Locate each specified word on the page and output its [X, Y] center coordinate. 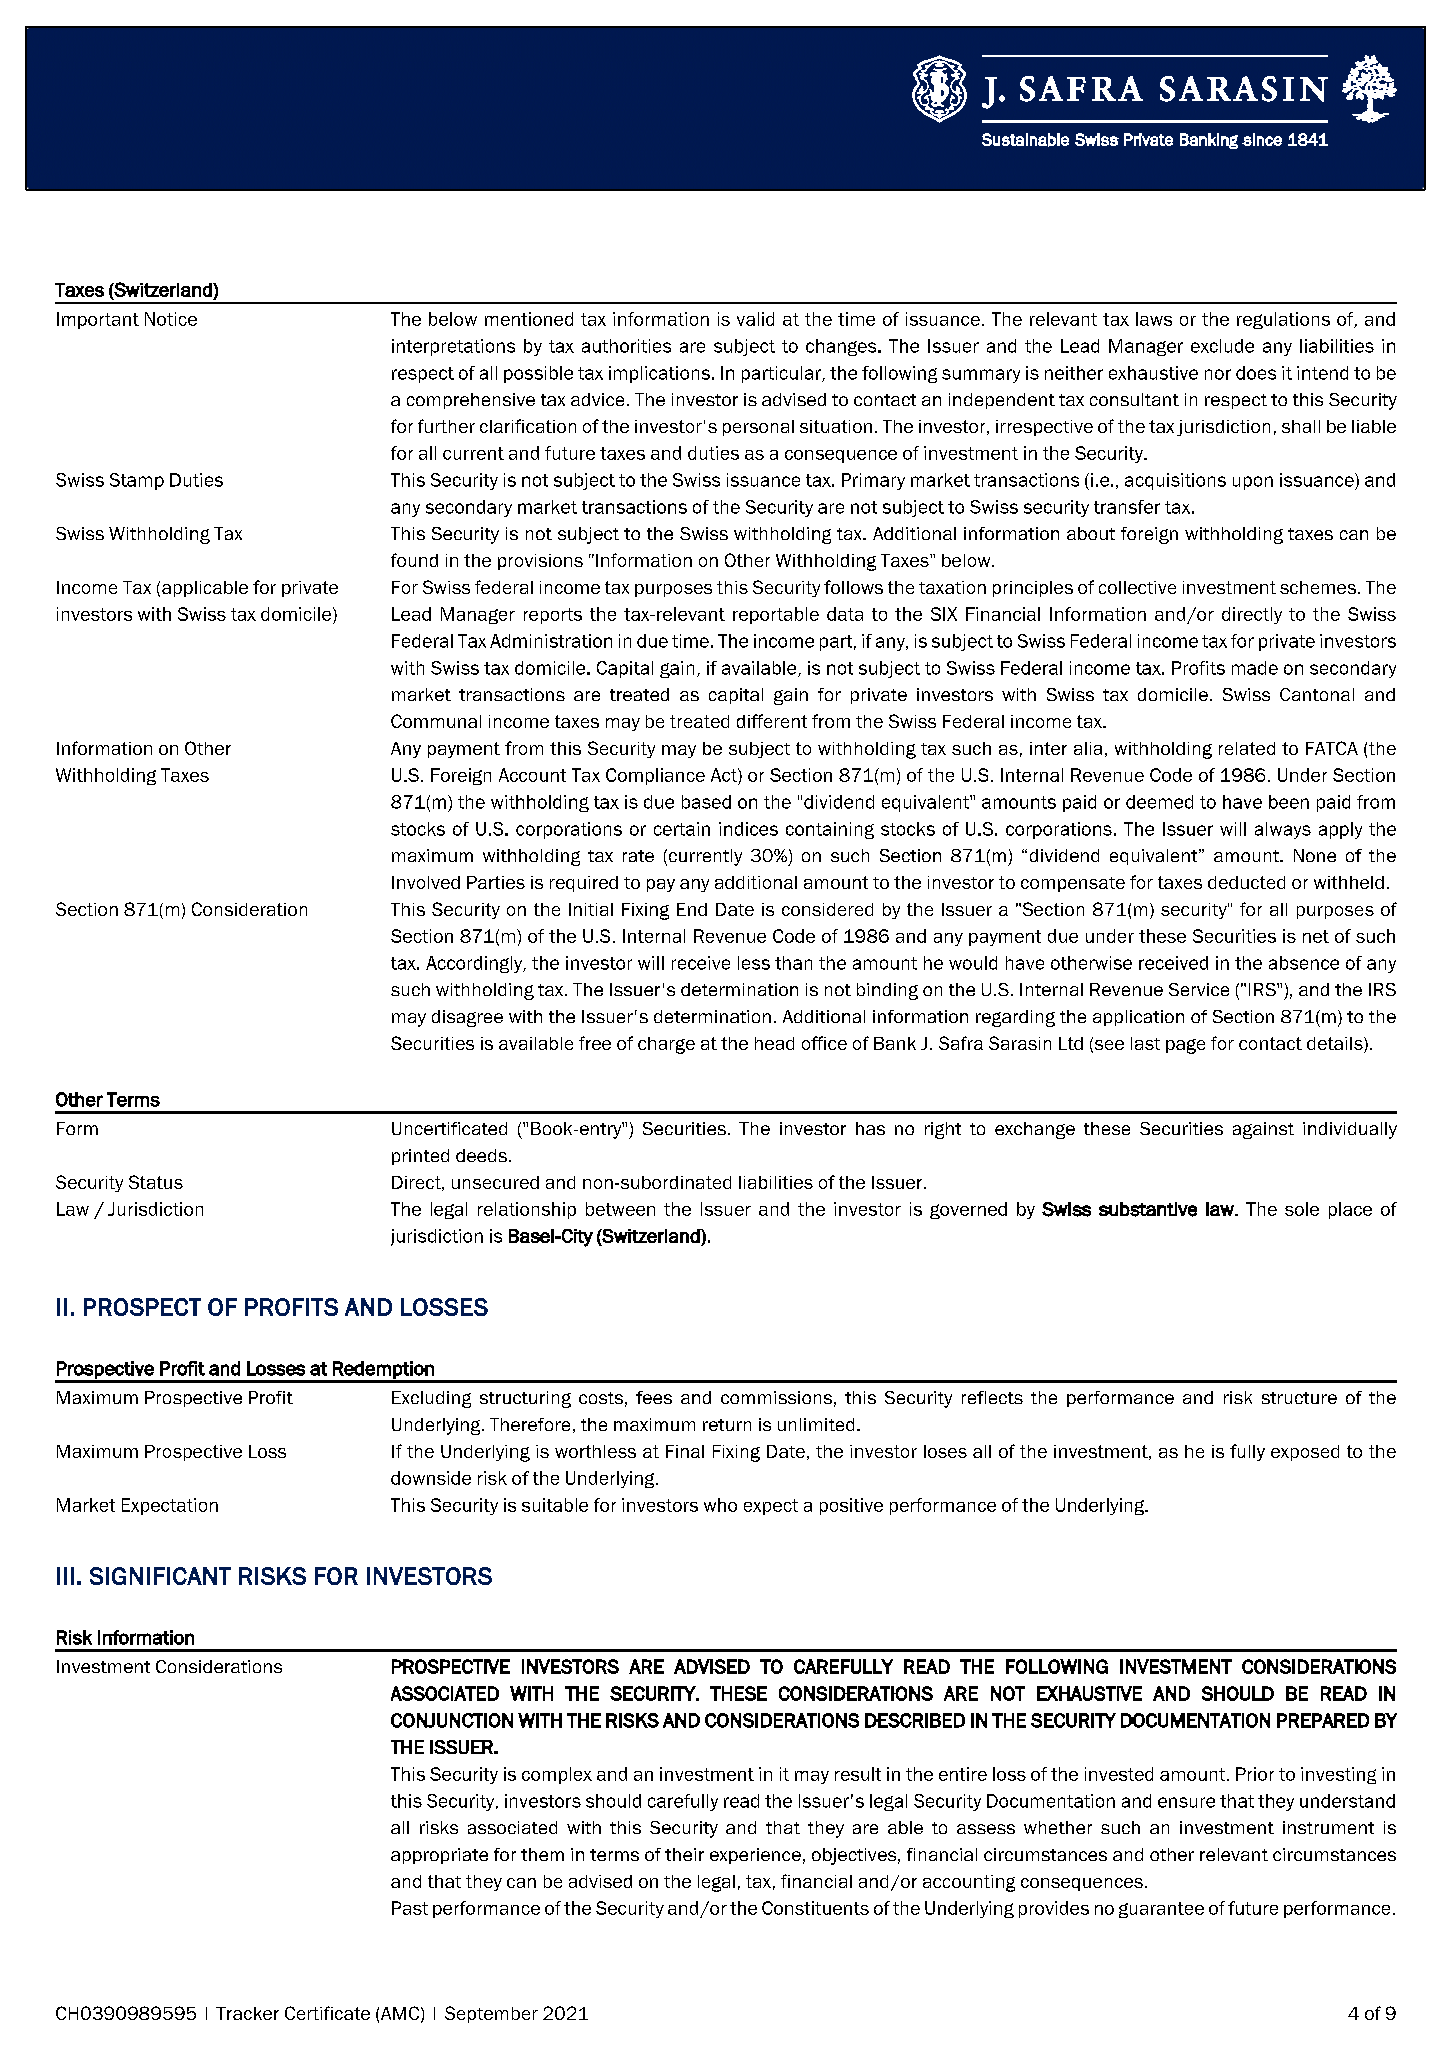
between [620, 1209]
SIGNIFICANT [160, 1576]
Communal [436, 721]
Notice [171, 319]
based [706, 802]
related [1247, 748]
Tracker [247, 2013]
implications [661, 374]
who [720, 1505]
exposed [1305, 1453]
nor [1218, 374]
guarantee [1161, 1910]
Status [156, 1182]
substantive [1148, 1209]
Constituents [815, 1908]
